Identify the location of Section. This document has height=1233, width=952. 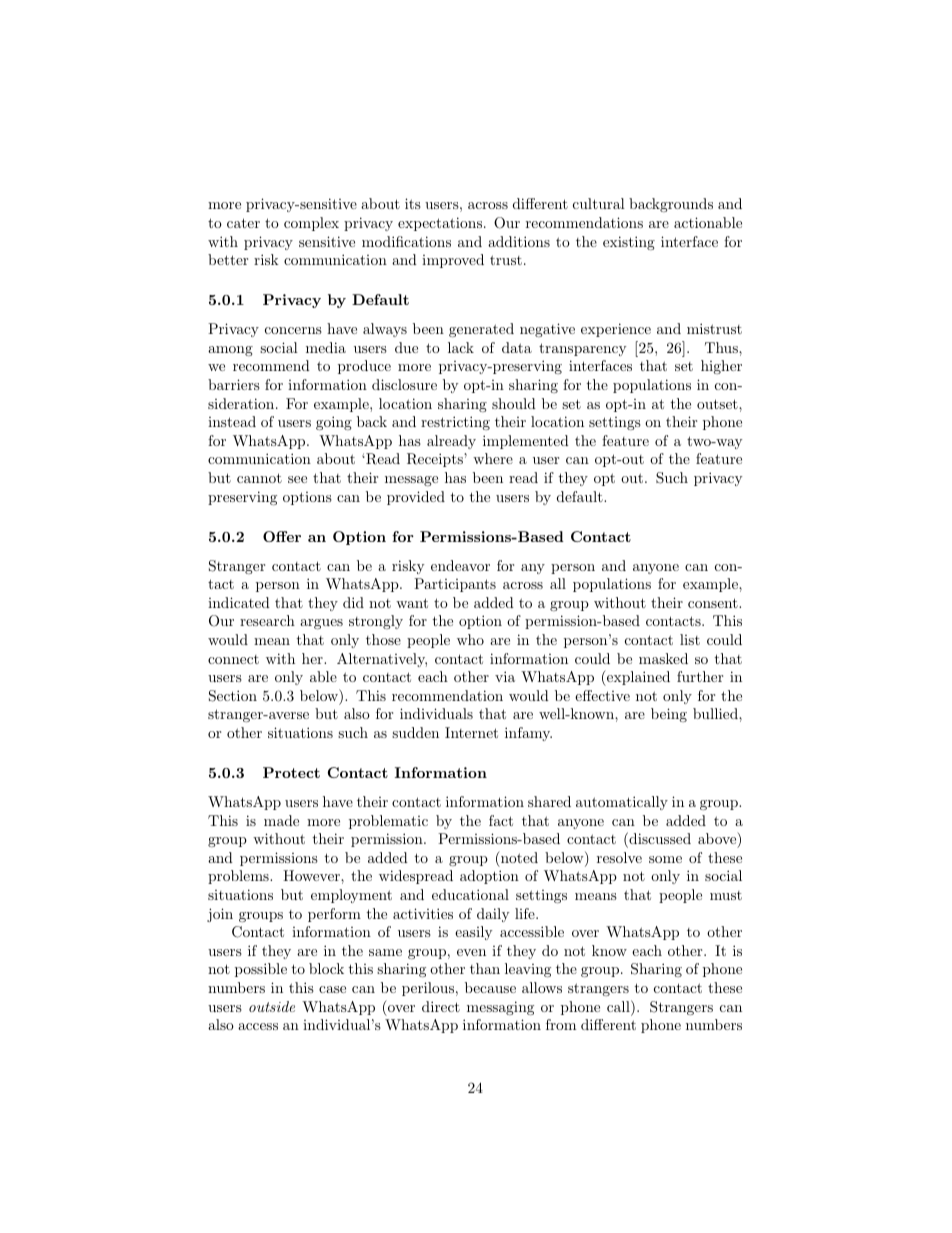
(233, 696).
